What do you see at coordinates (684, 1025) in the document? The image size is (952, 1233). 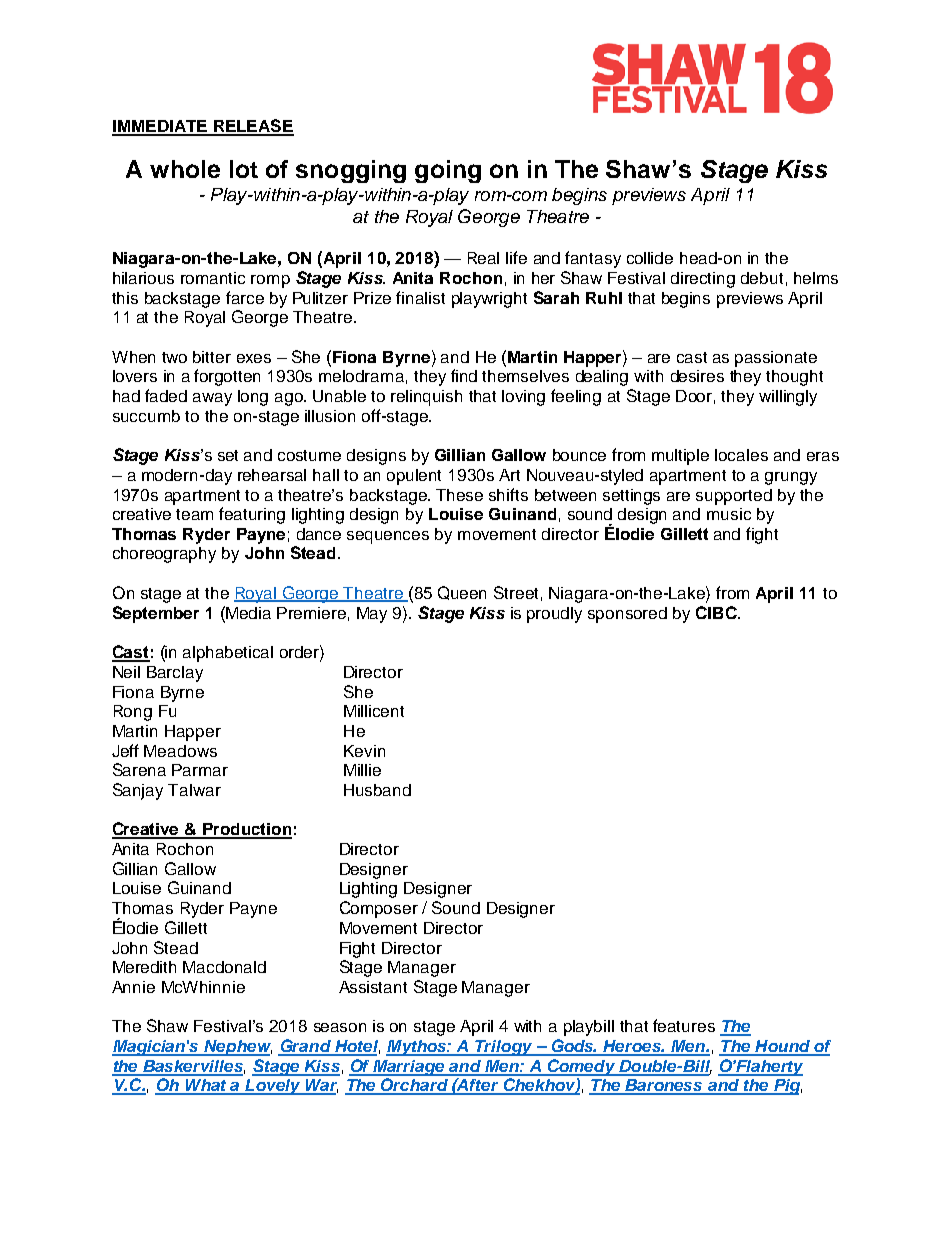 I see `features` at bounding box center [684, 1025].
